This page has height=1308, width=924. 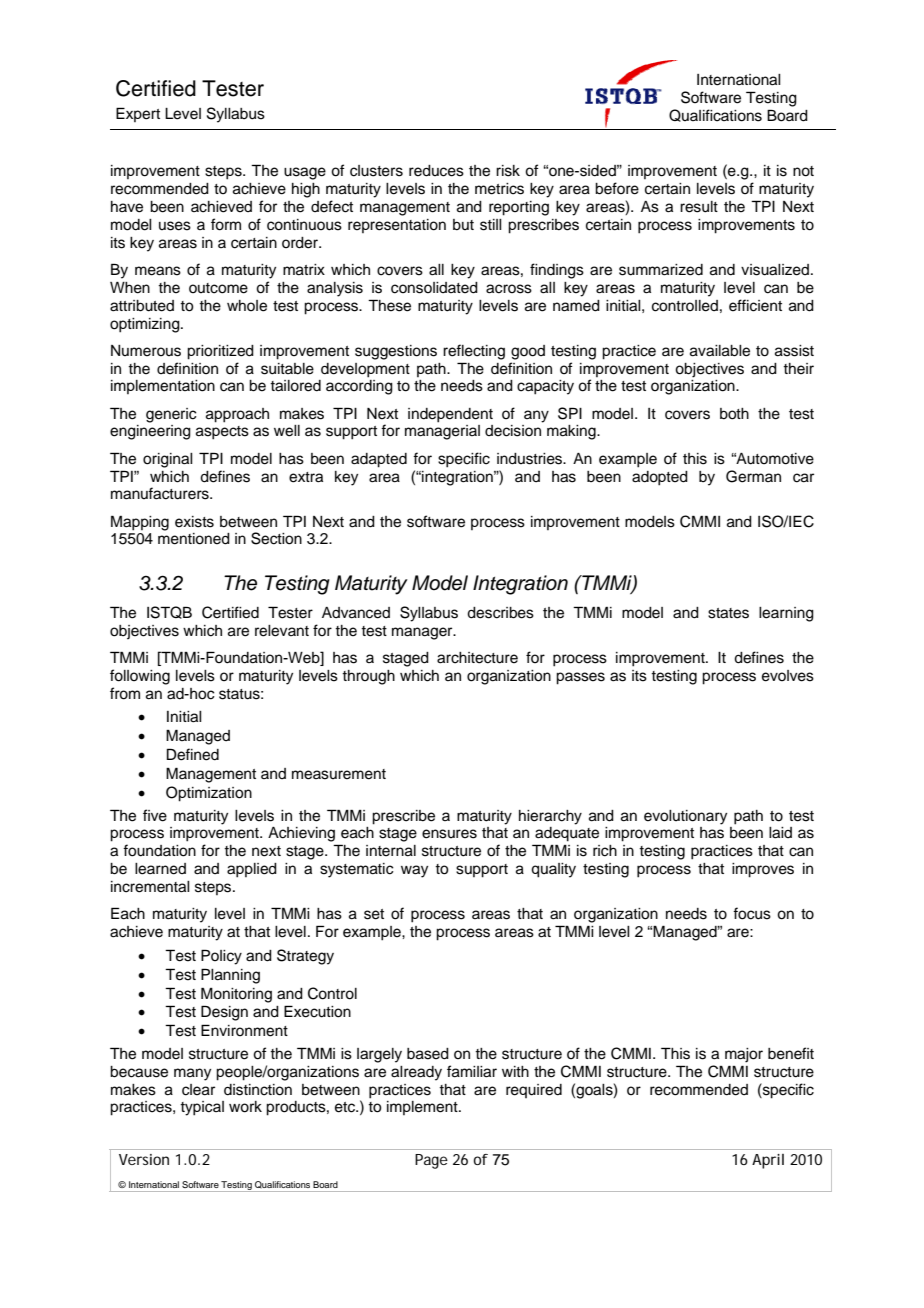 I want to click on typical, so click(x=202, y=1108).
